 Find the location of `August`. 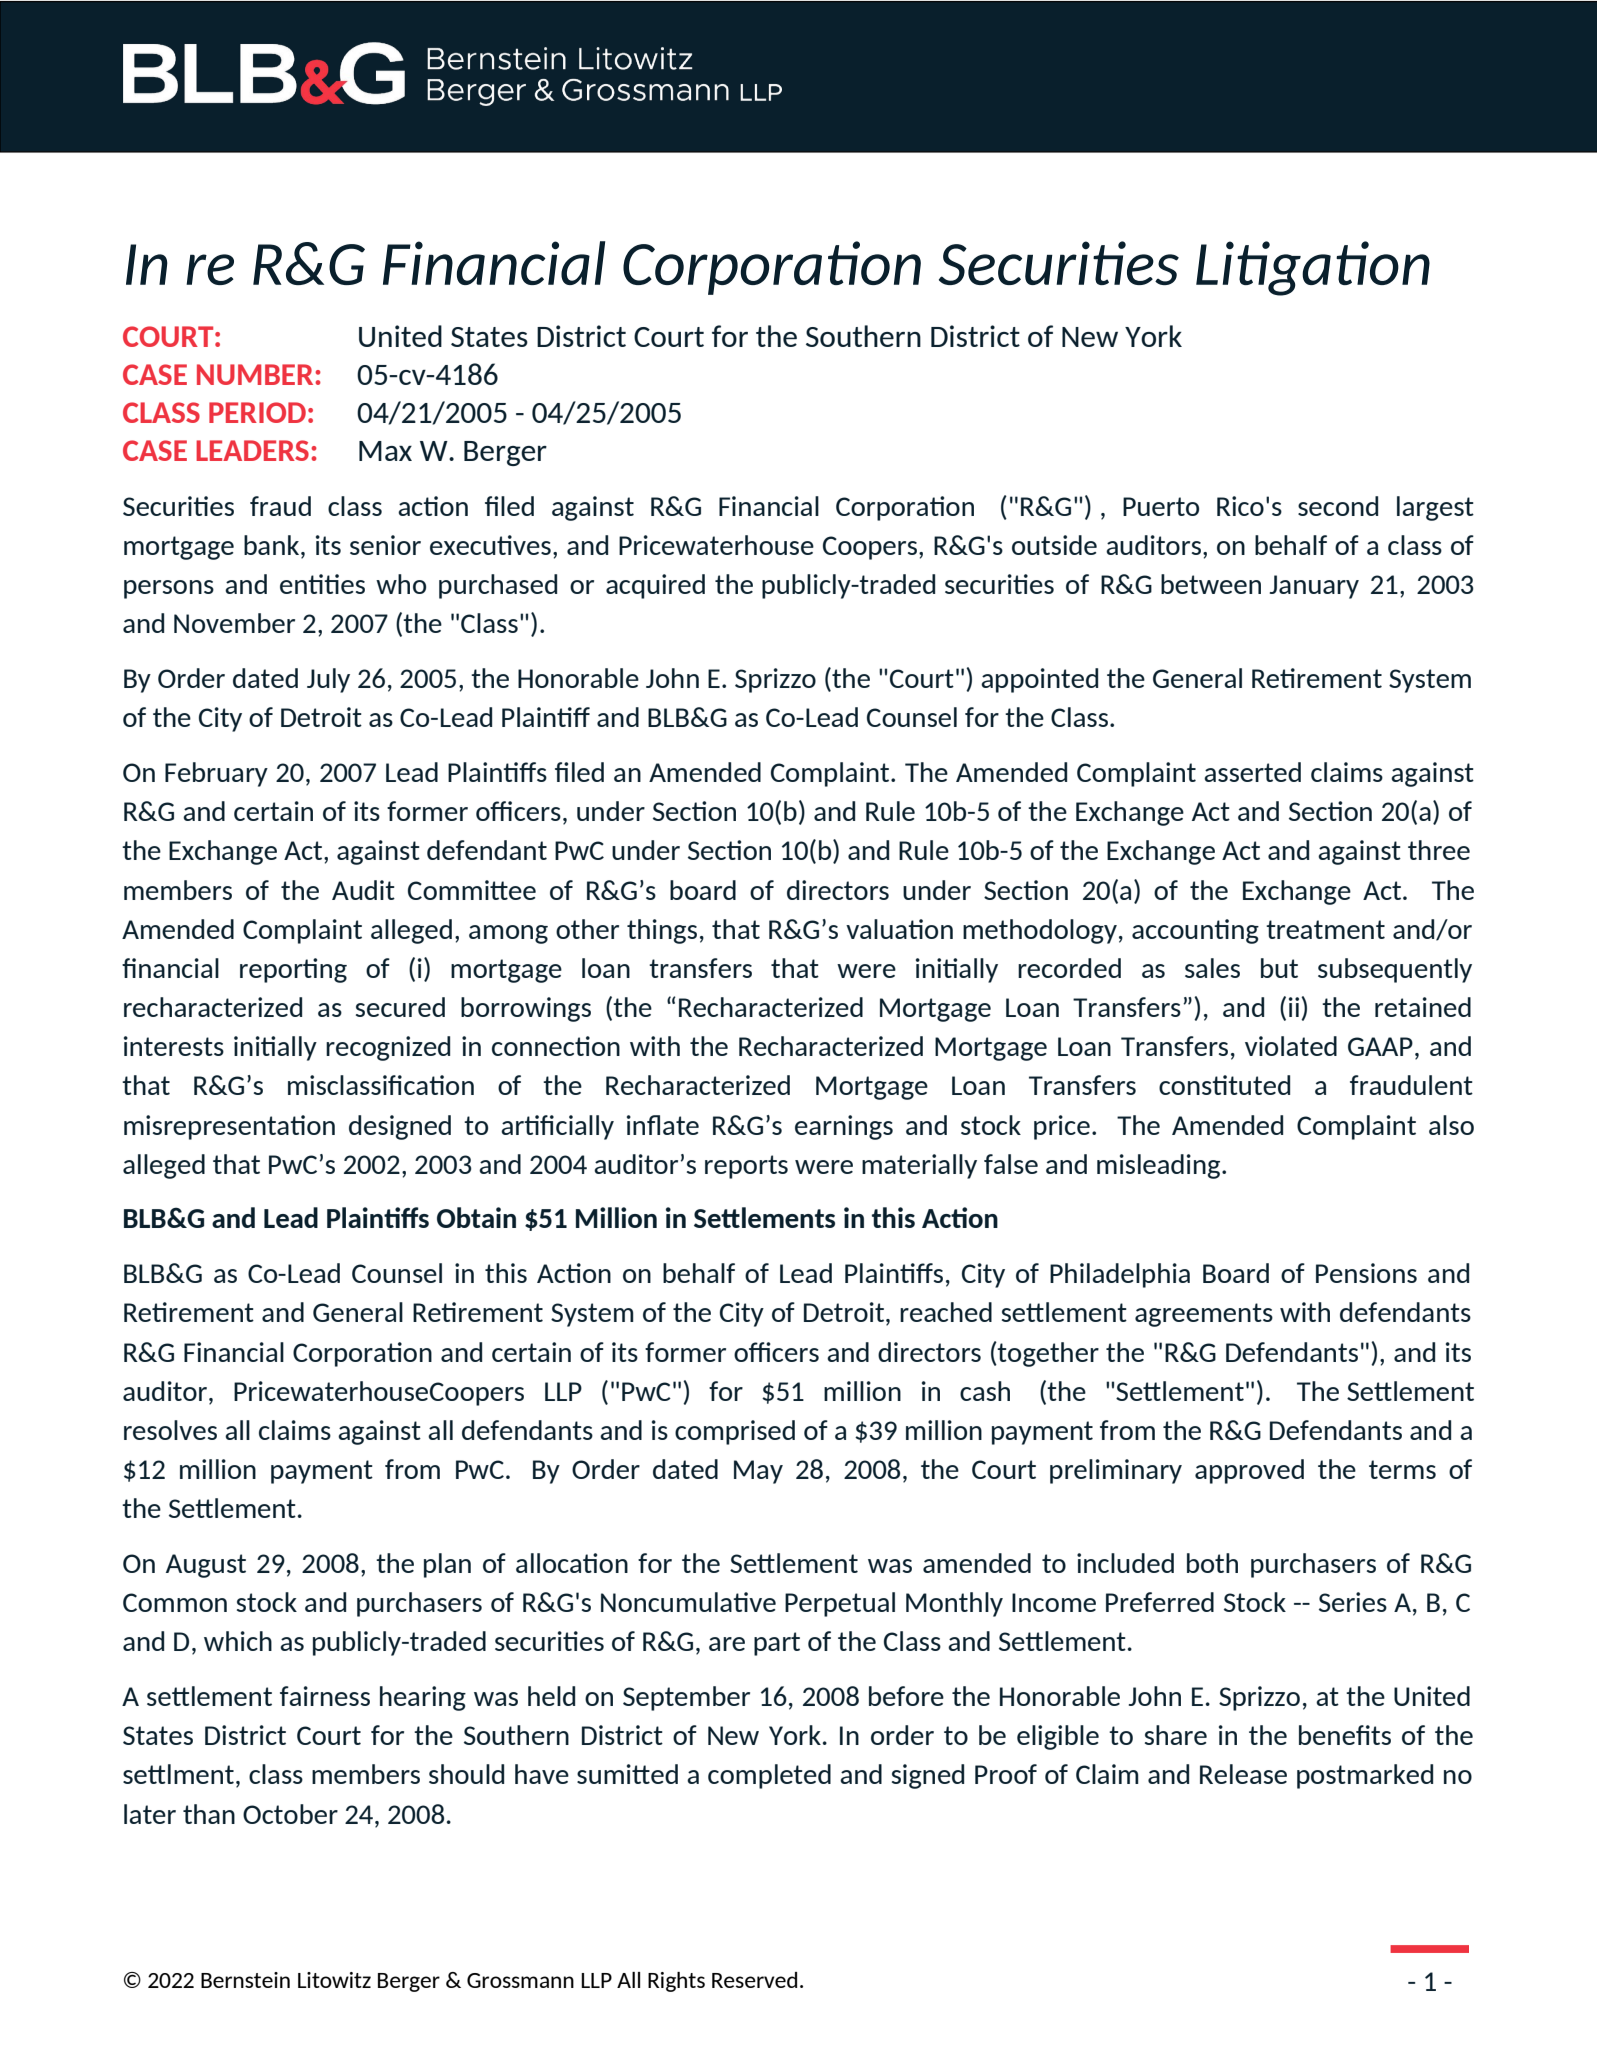

August is located at coordinates (206, 1566).
